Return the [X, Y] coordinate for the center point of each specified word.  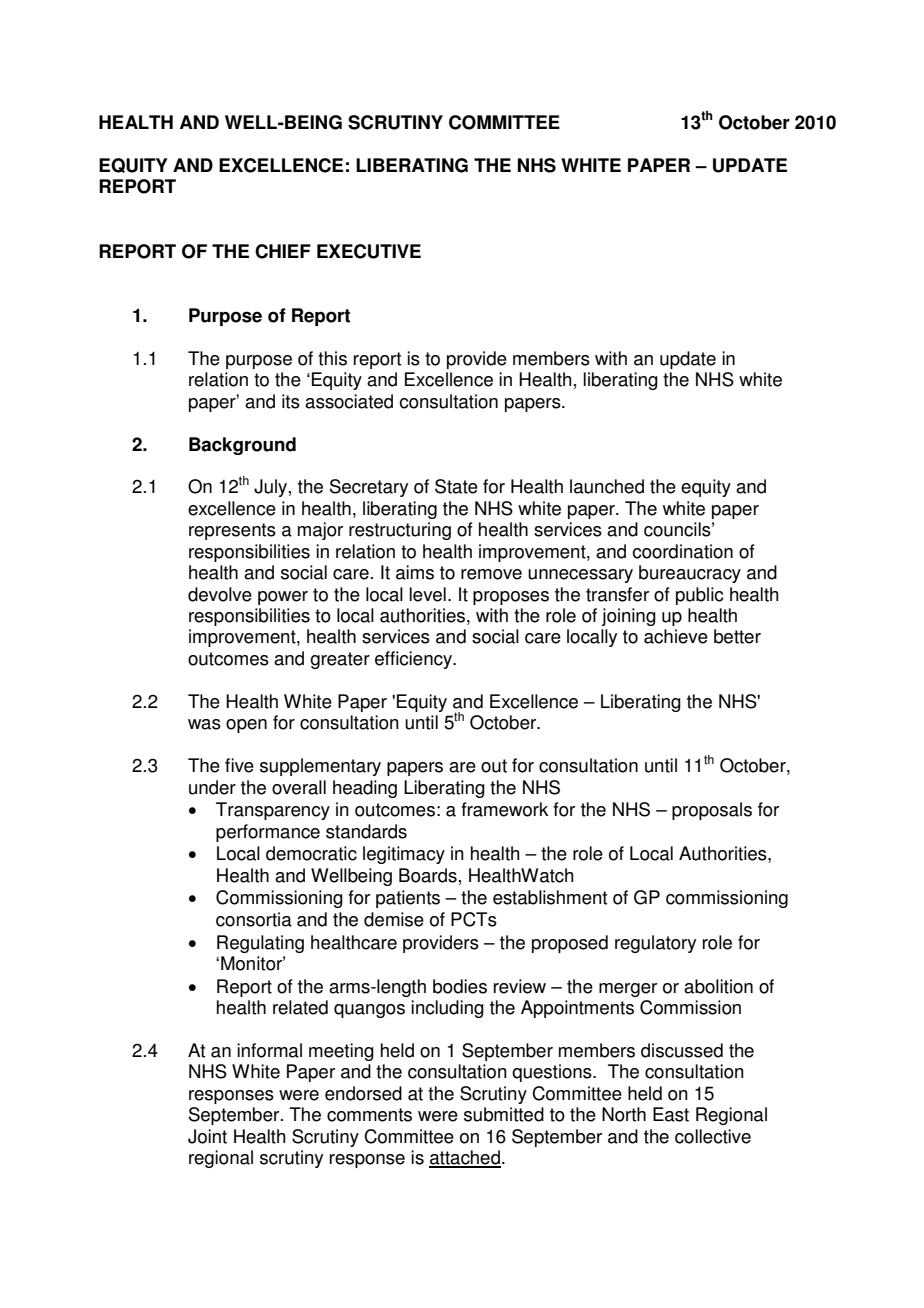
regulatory [655, 944]
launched [607, 486]
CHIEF [283, 251]
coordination [682, 551]
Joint [207, 1136]
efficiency [415, 660]
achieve [676, 636]
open [246, 726]
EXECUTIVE [369, 251]
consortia [254, 919]
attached [465, 1158]
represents [232, 531]
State [456, 486]
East [671, 1114]
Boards [428, 875]
